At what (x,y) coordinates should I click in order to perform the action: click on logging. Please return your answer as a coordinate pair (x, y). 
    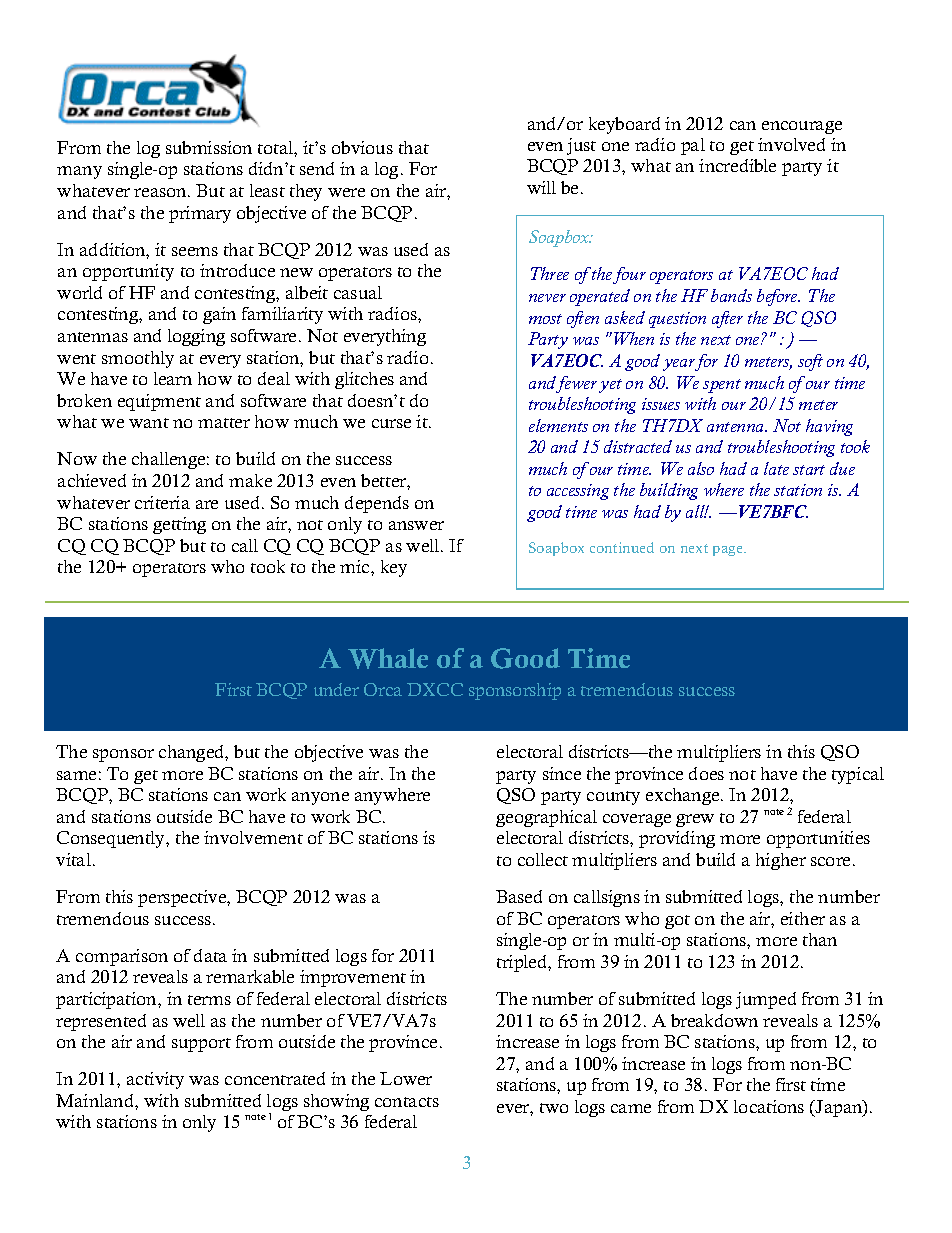
    Looking at the image, I should click on (196, 337).
